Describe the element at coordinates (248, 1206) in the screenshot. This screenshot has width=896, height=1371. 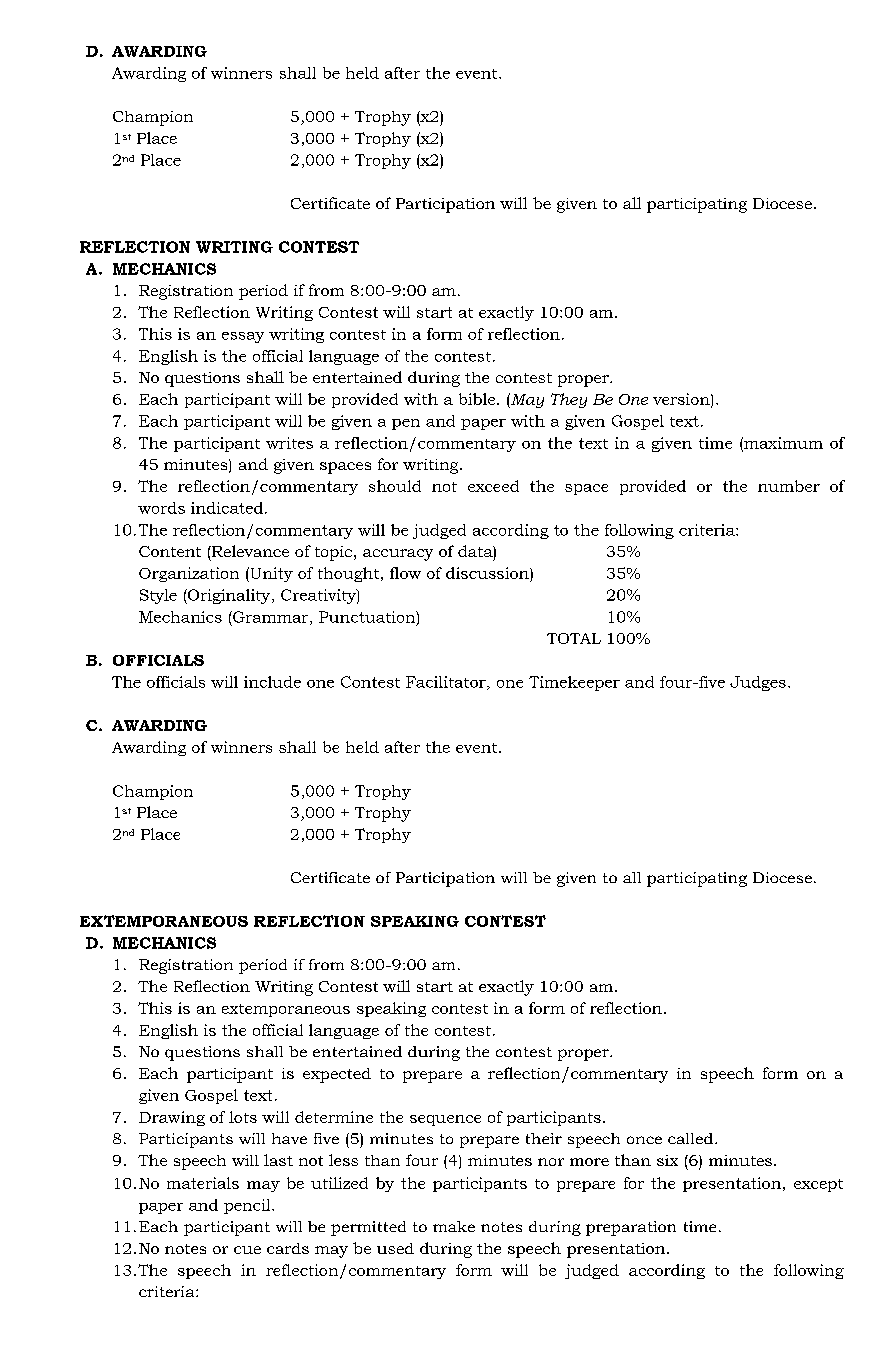
I see `pencil` at that location.
